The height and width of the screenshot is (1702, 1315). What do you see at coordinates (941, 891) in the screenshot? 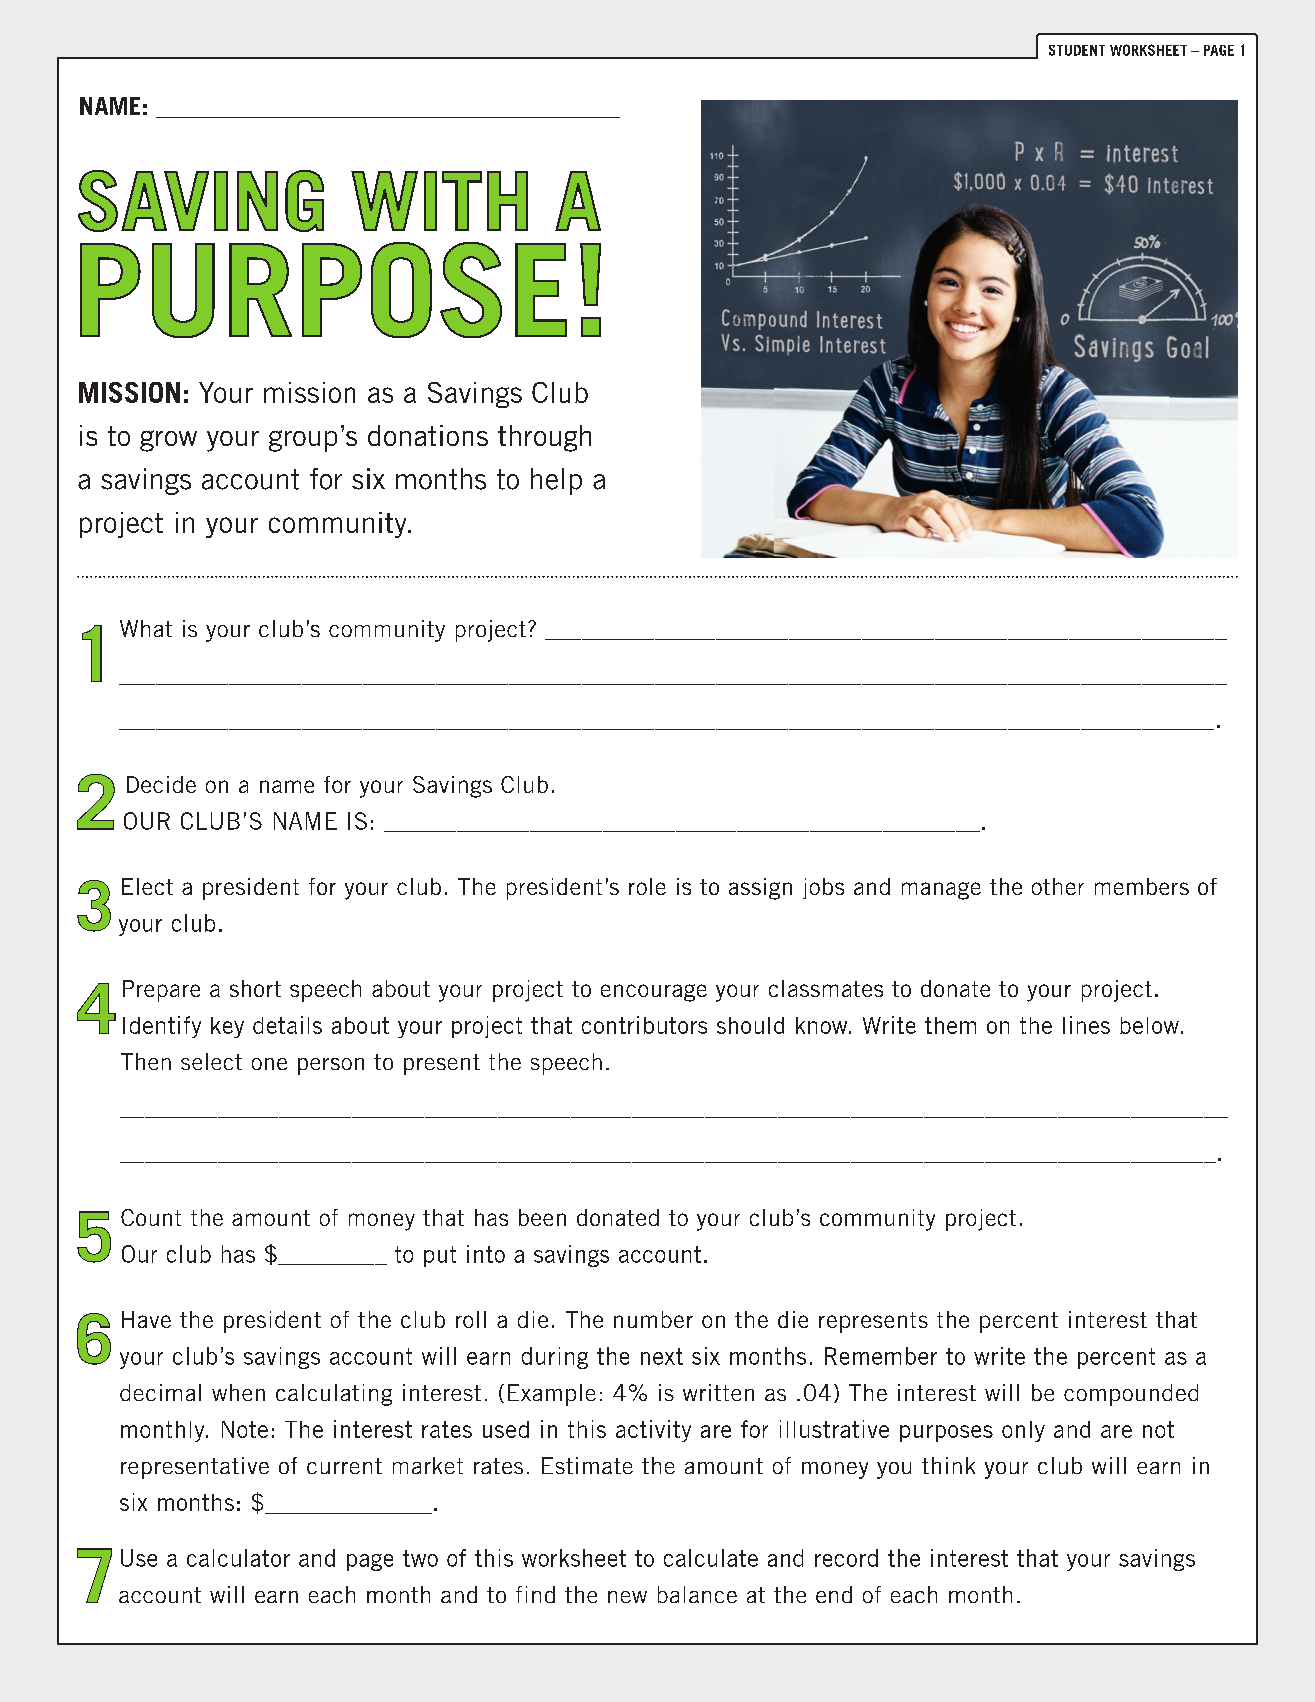
I see `manage` at bounding box center [941, 891].
